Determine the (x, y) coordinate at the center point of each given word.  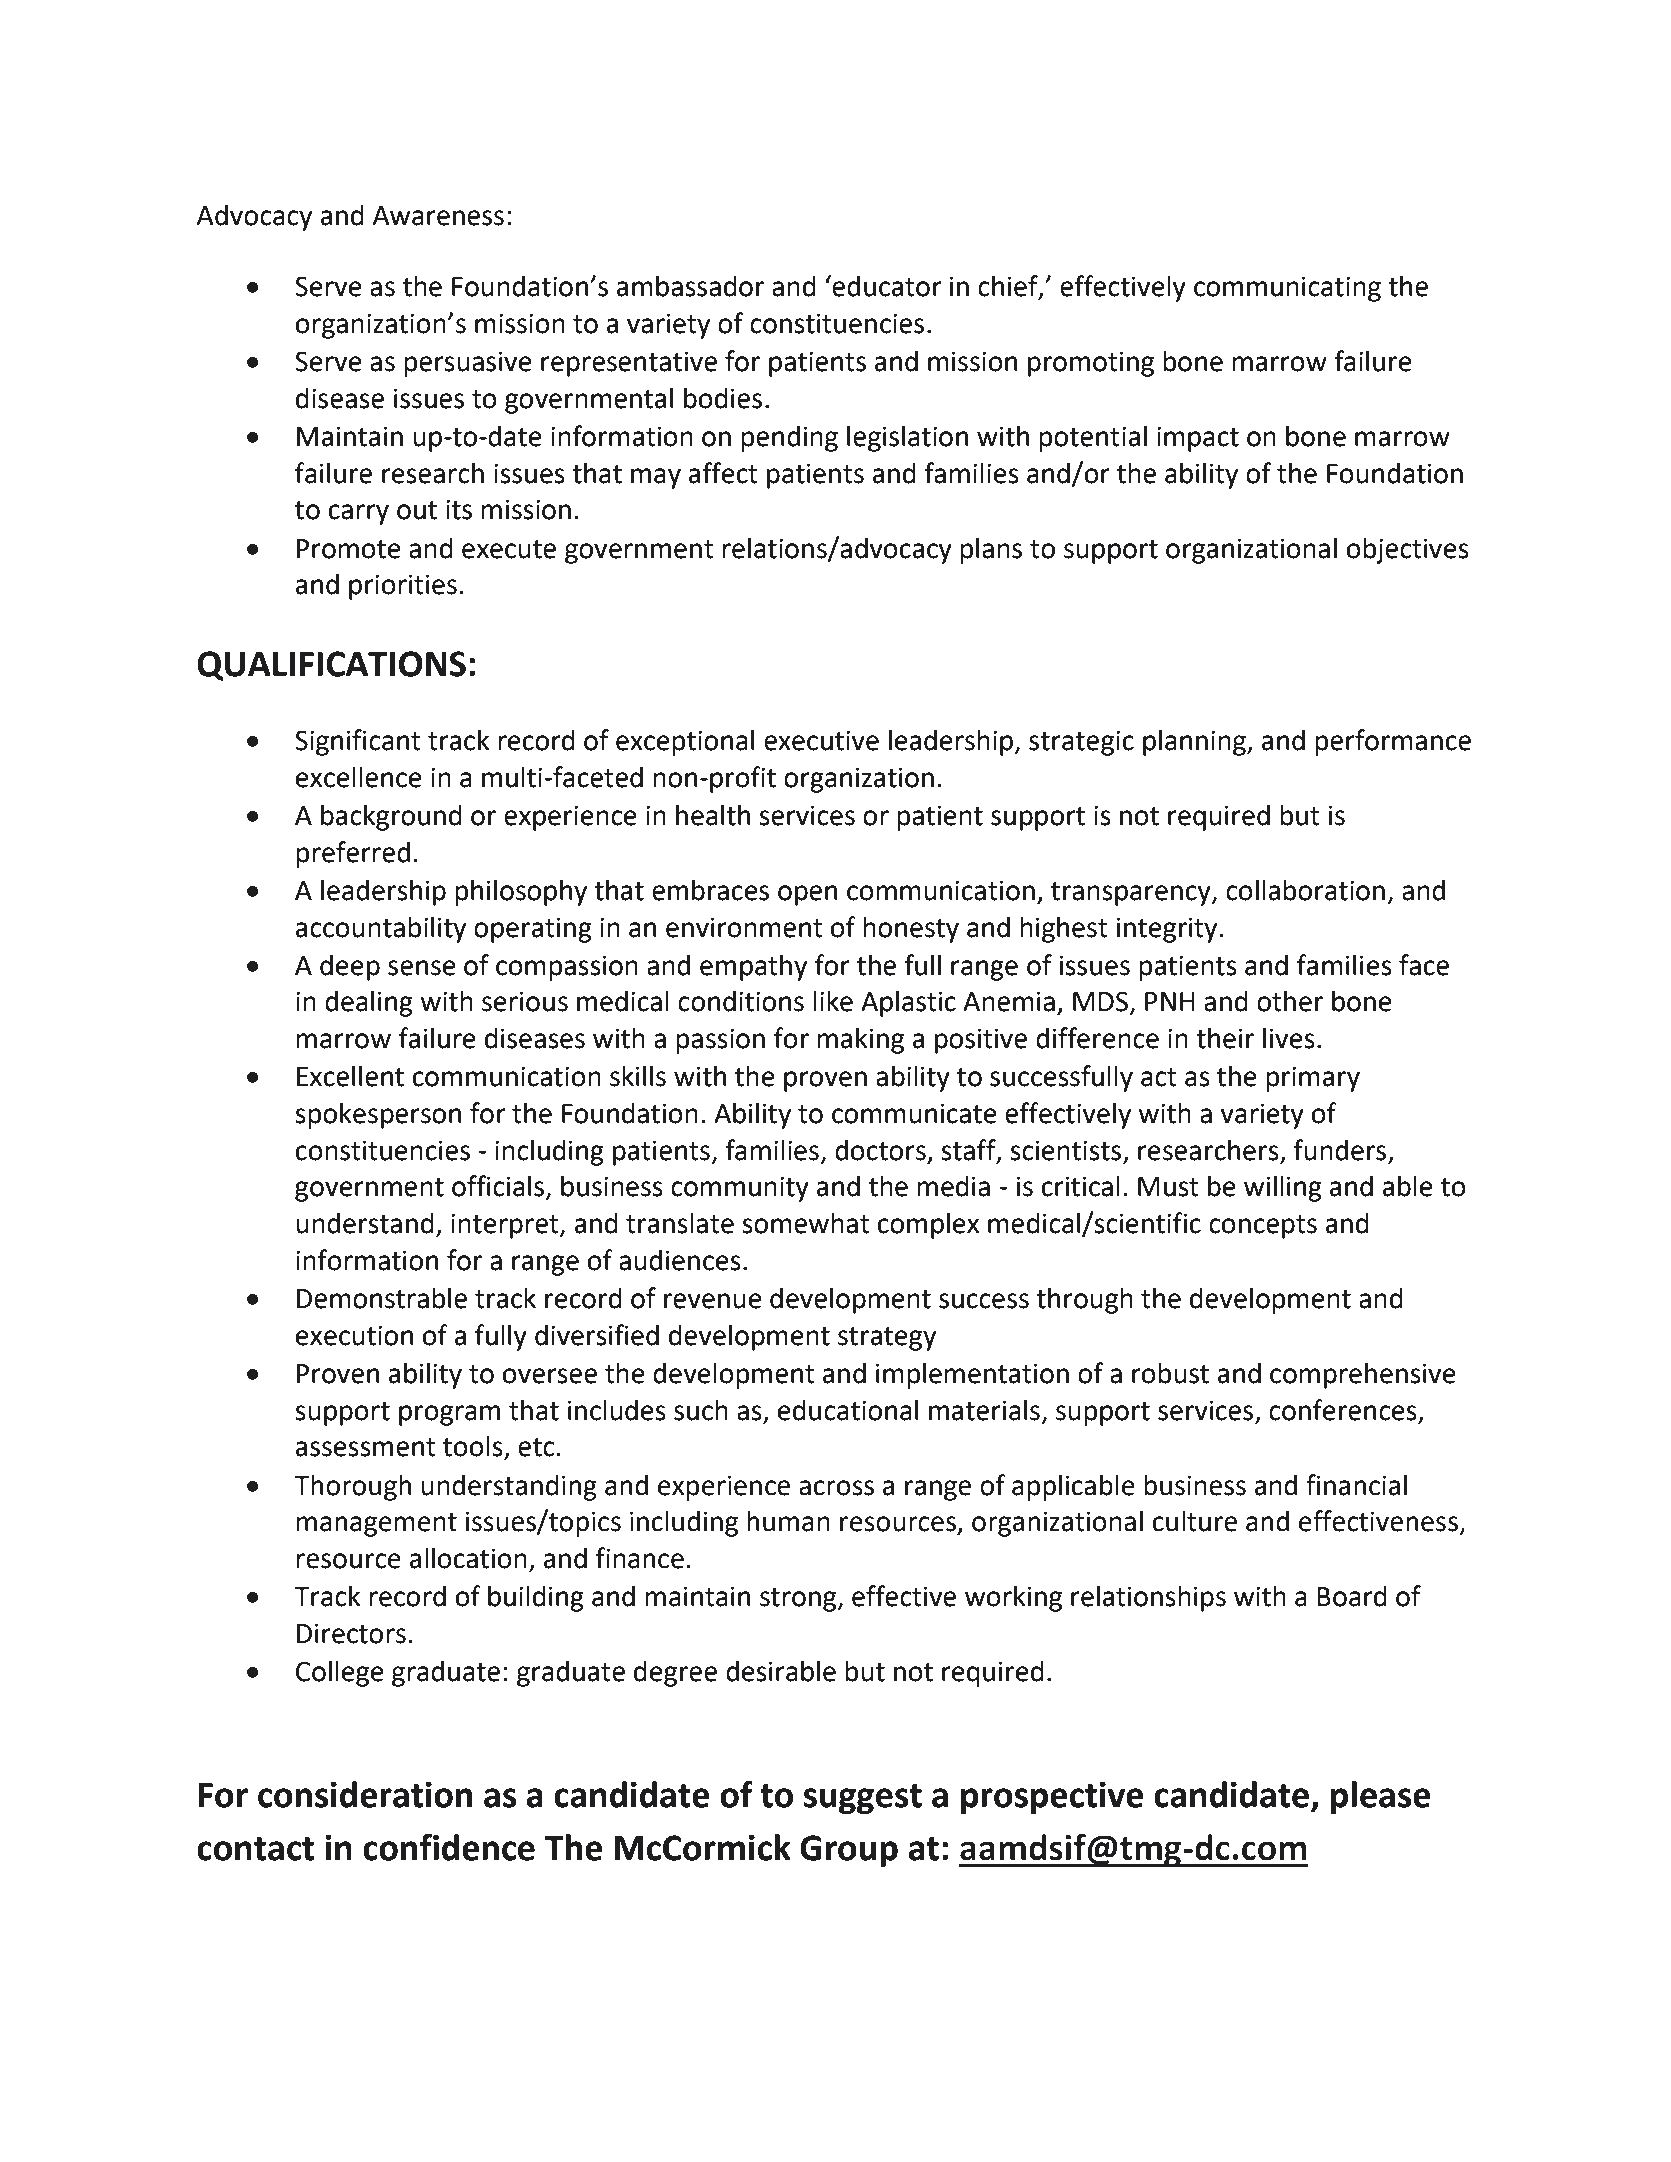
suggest (863, 1799)
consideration (365, 1794)
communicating (1287, 289)
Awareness (438, 216)
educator (886, 286)
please (1381, 1798)
